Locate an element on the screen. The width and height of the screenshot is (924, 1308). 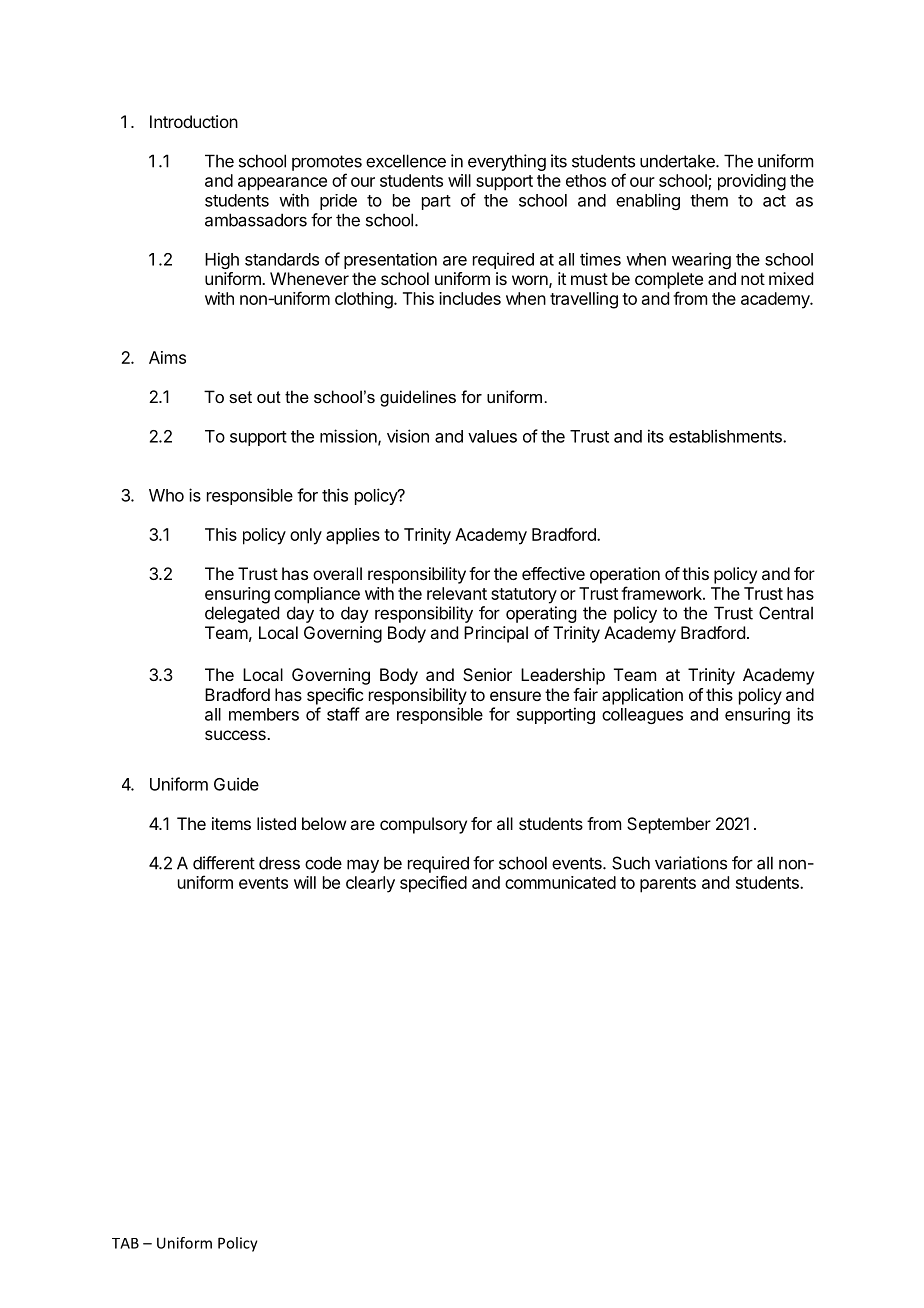
everything is located at coordinates (507, 162).
